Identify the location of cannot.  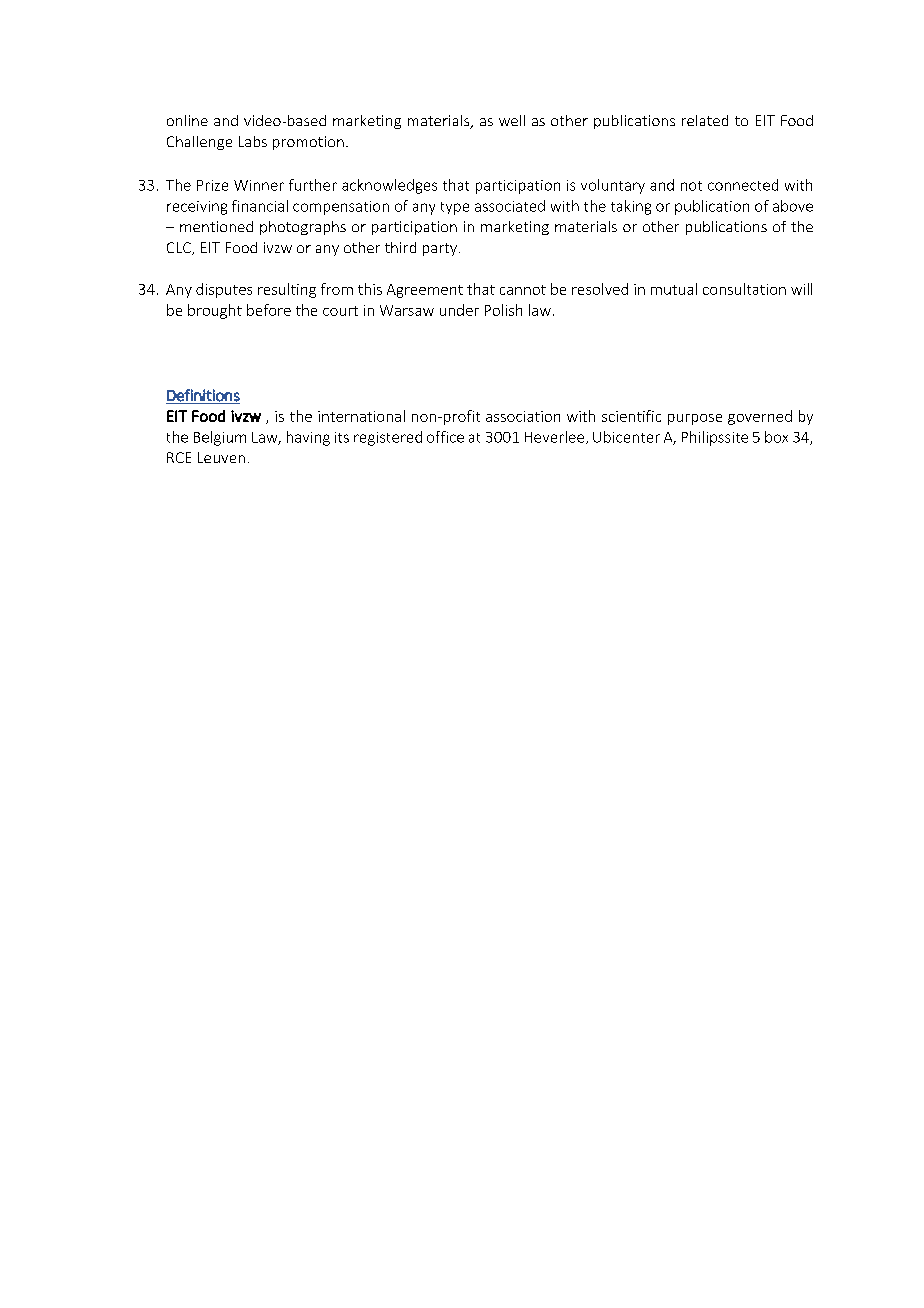
(523, 290).
